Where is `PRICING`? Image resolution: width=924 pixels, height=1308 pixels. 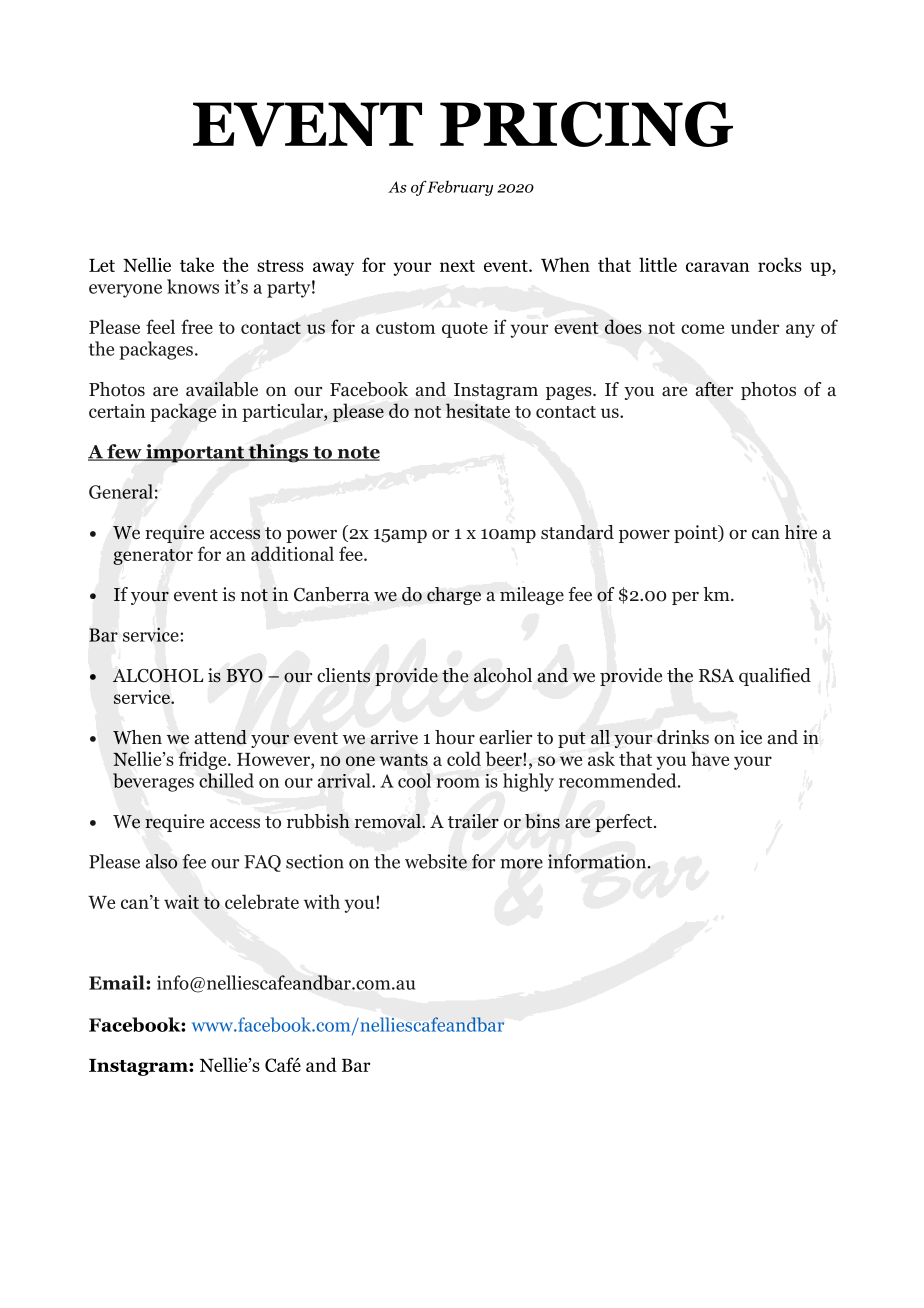 PRICING is located at coordinates (586, 124).
